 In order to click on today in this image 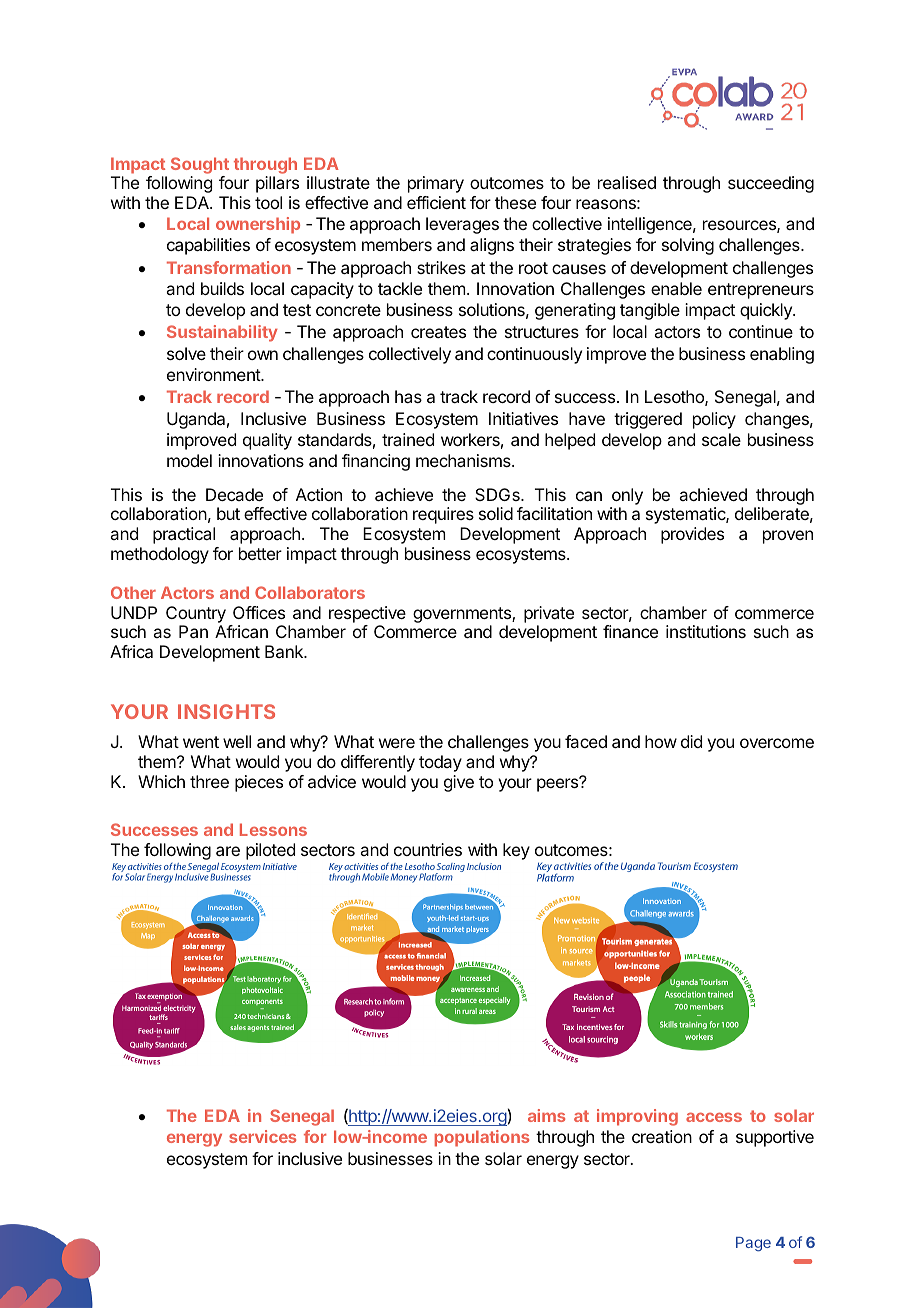, I will do `click(440, 763)`.
